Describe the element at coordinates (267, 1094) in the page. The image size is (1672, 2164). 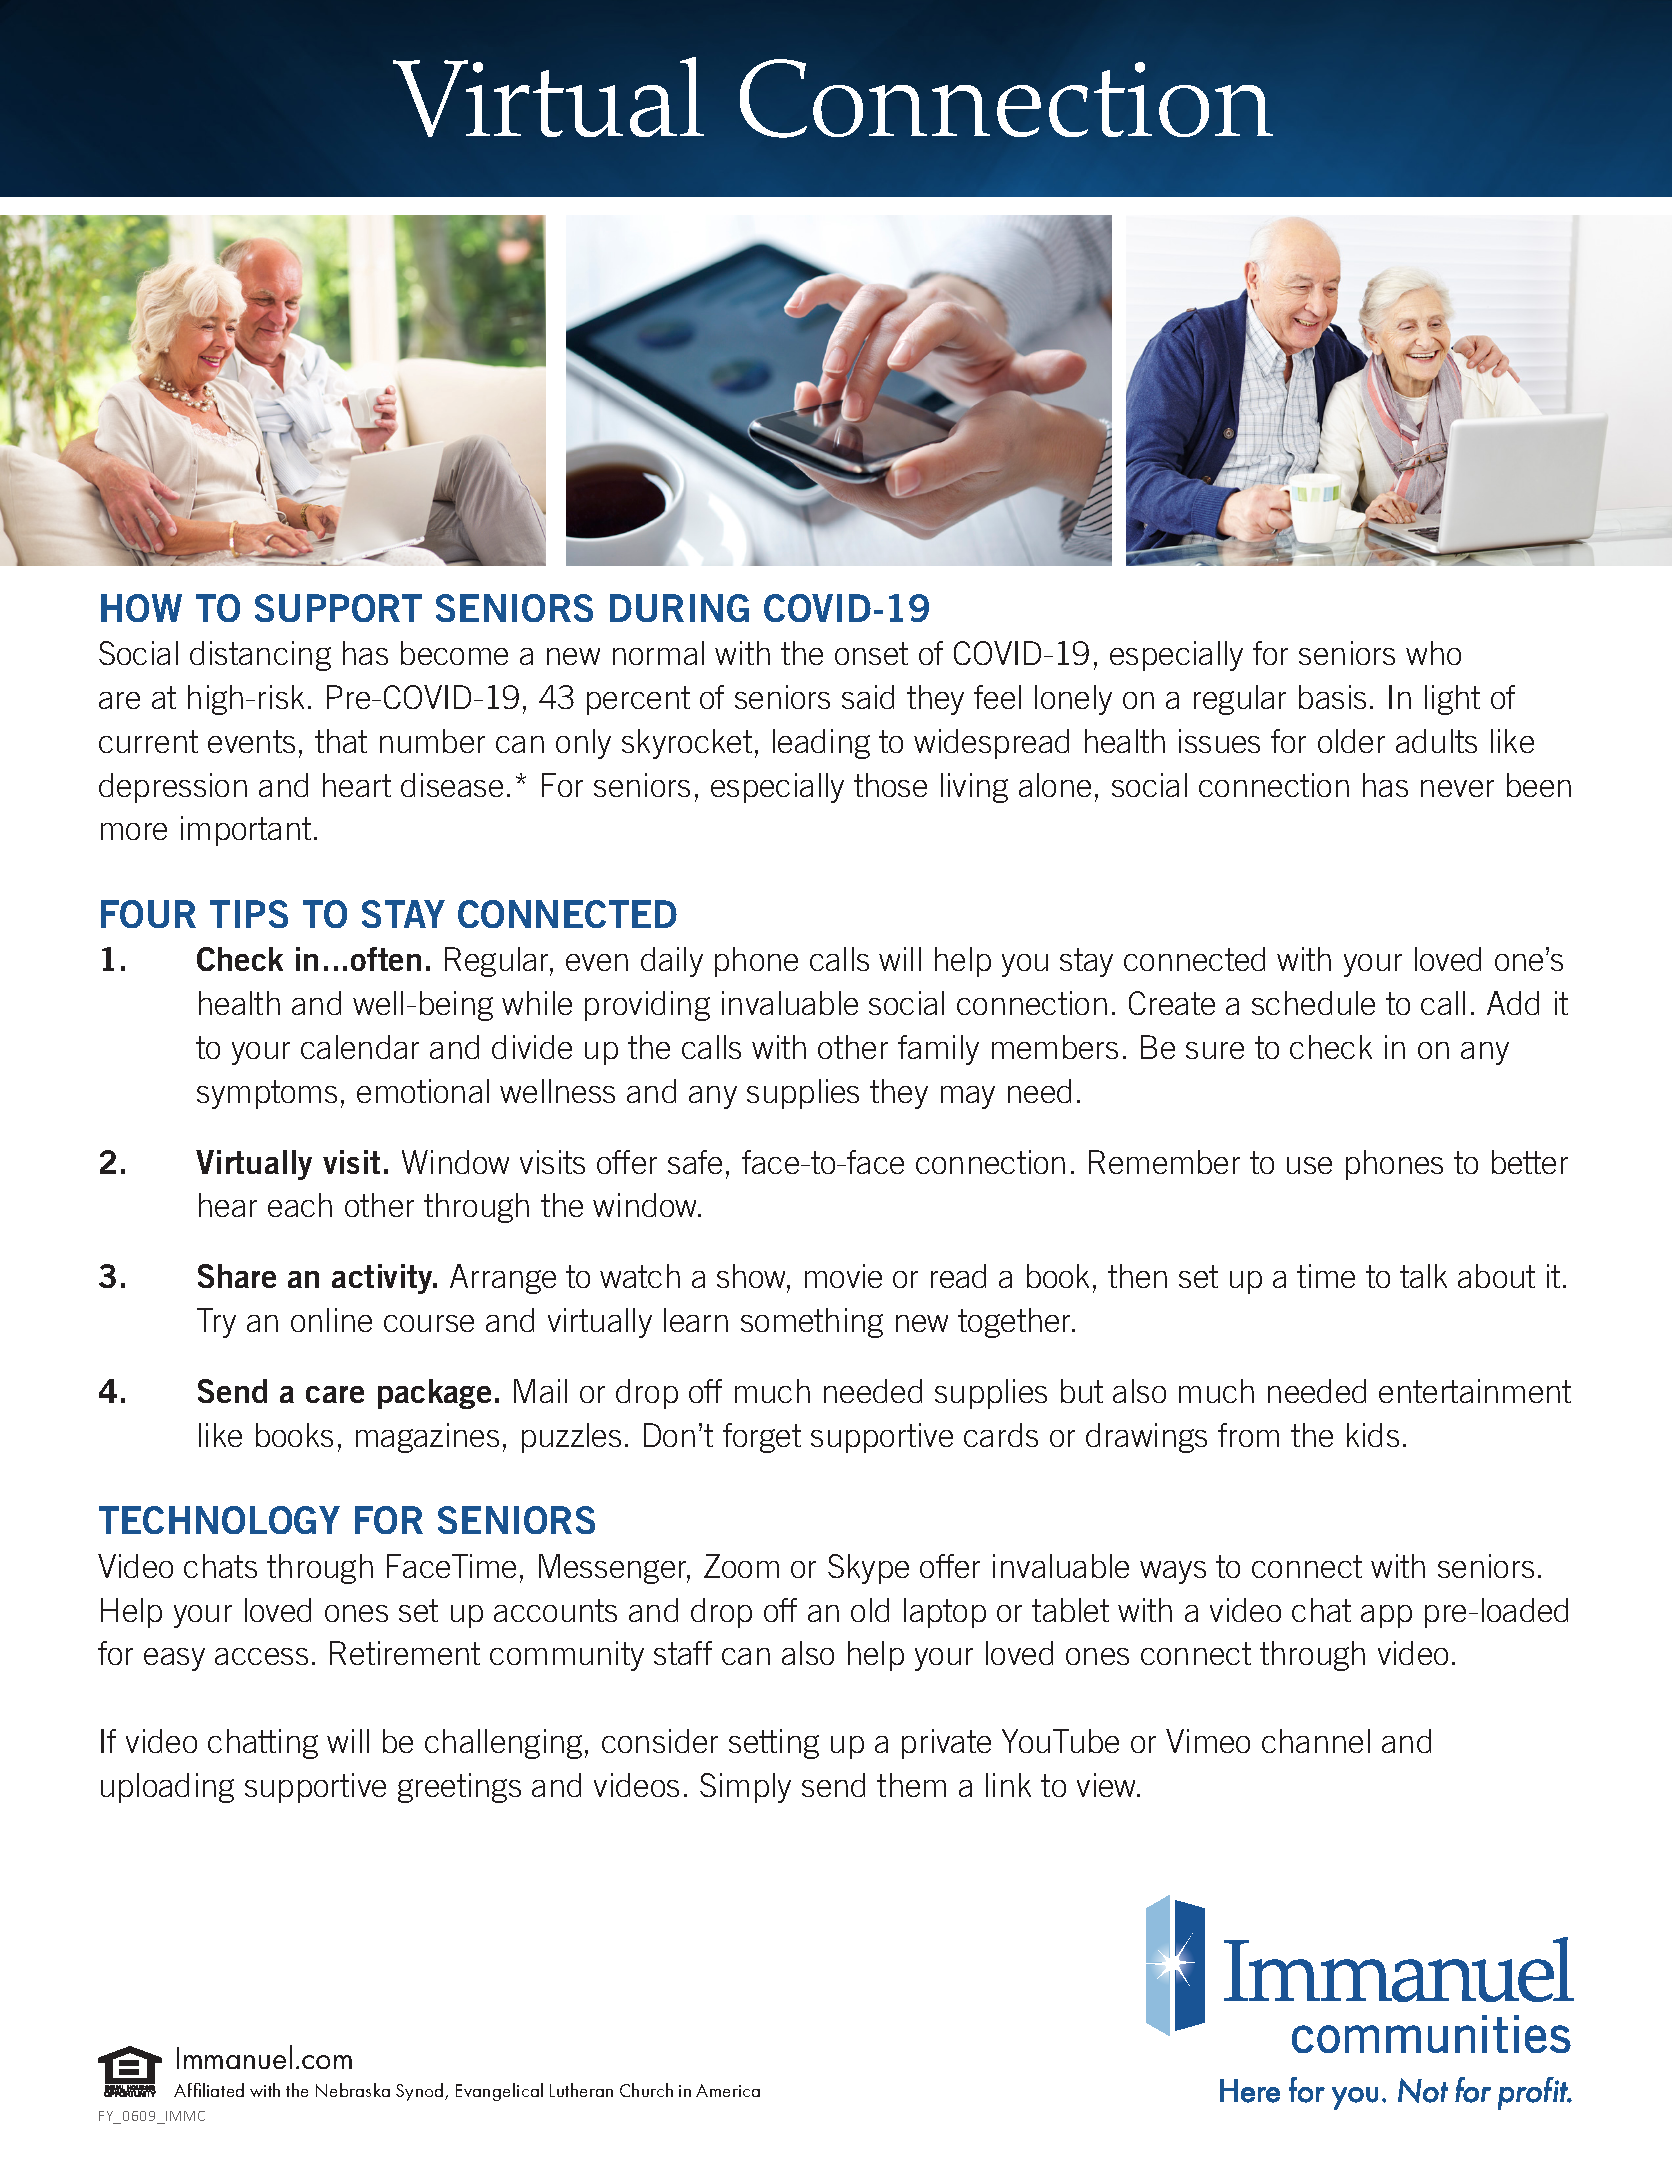
I see `symptoms` at that location.
